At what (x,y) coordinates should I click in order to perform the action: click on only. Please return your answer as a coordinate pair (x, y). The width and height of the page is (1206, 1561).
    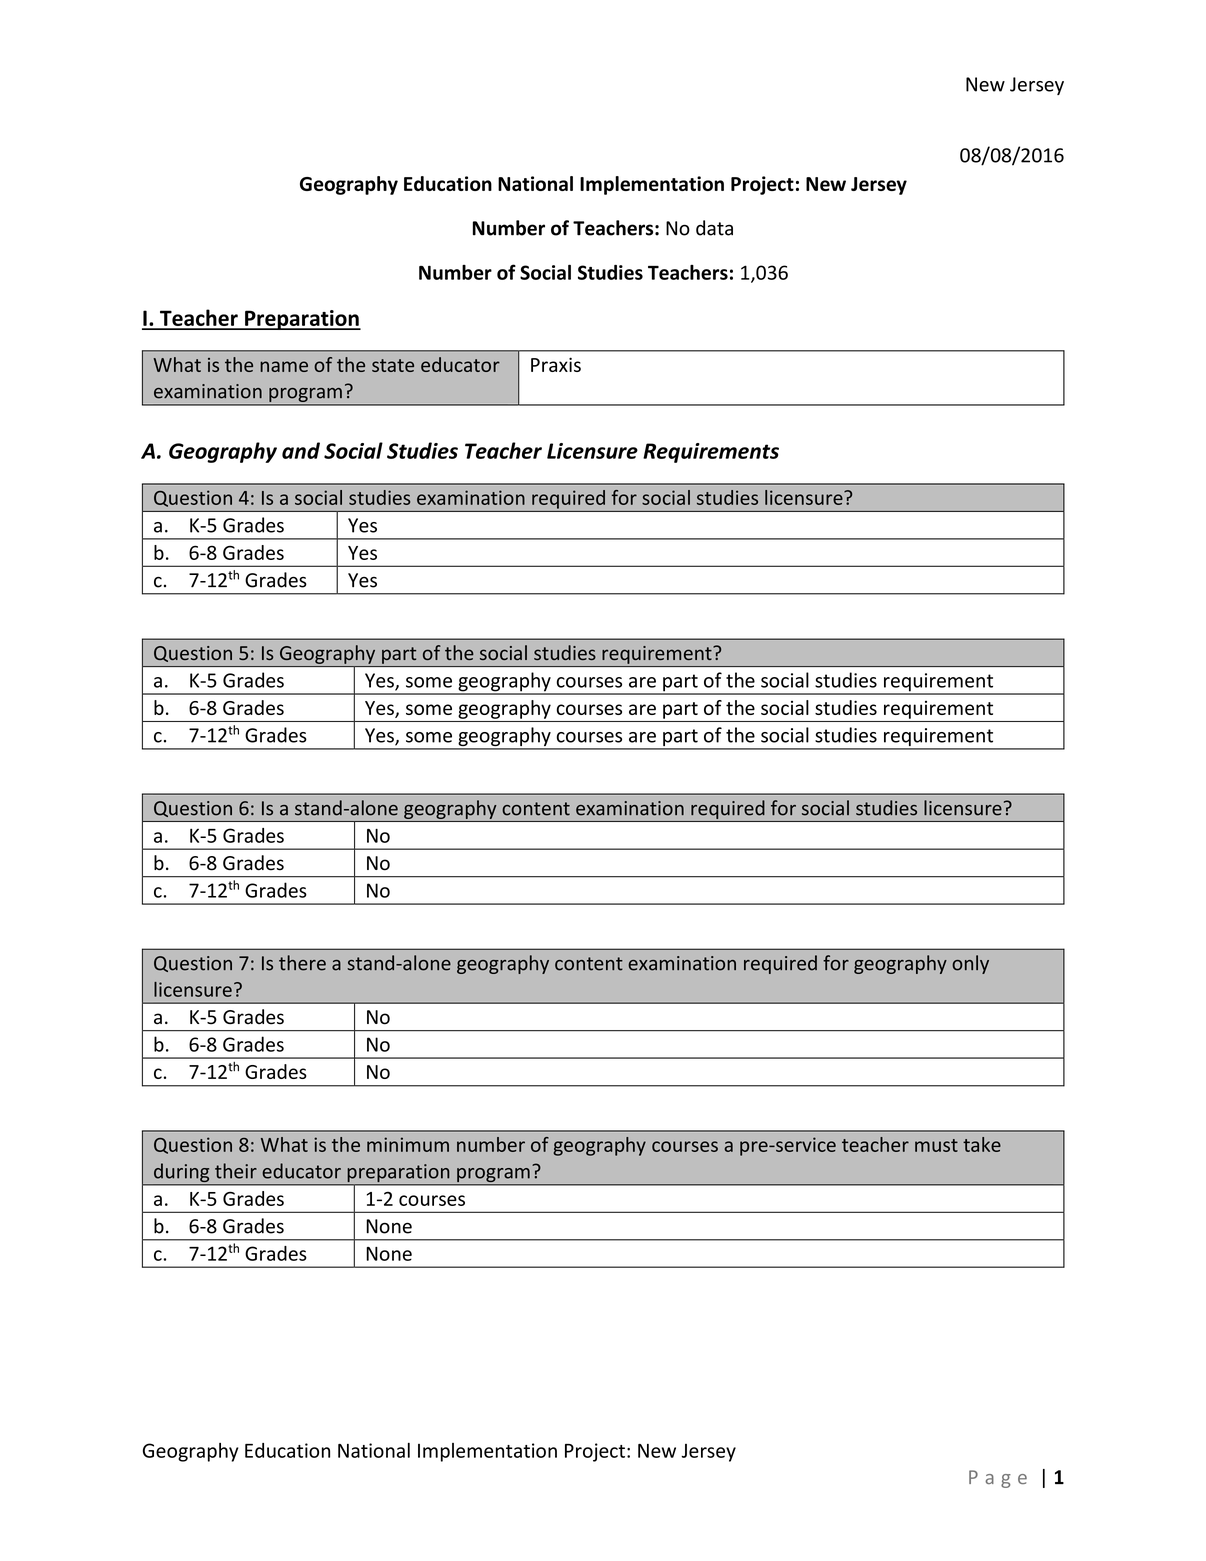
    Looking at the image, I should click on (970, 964).
